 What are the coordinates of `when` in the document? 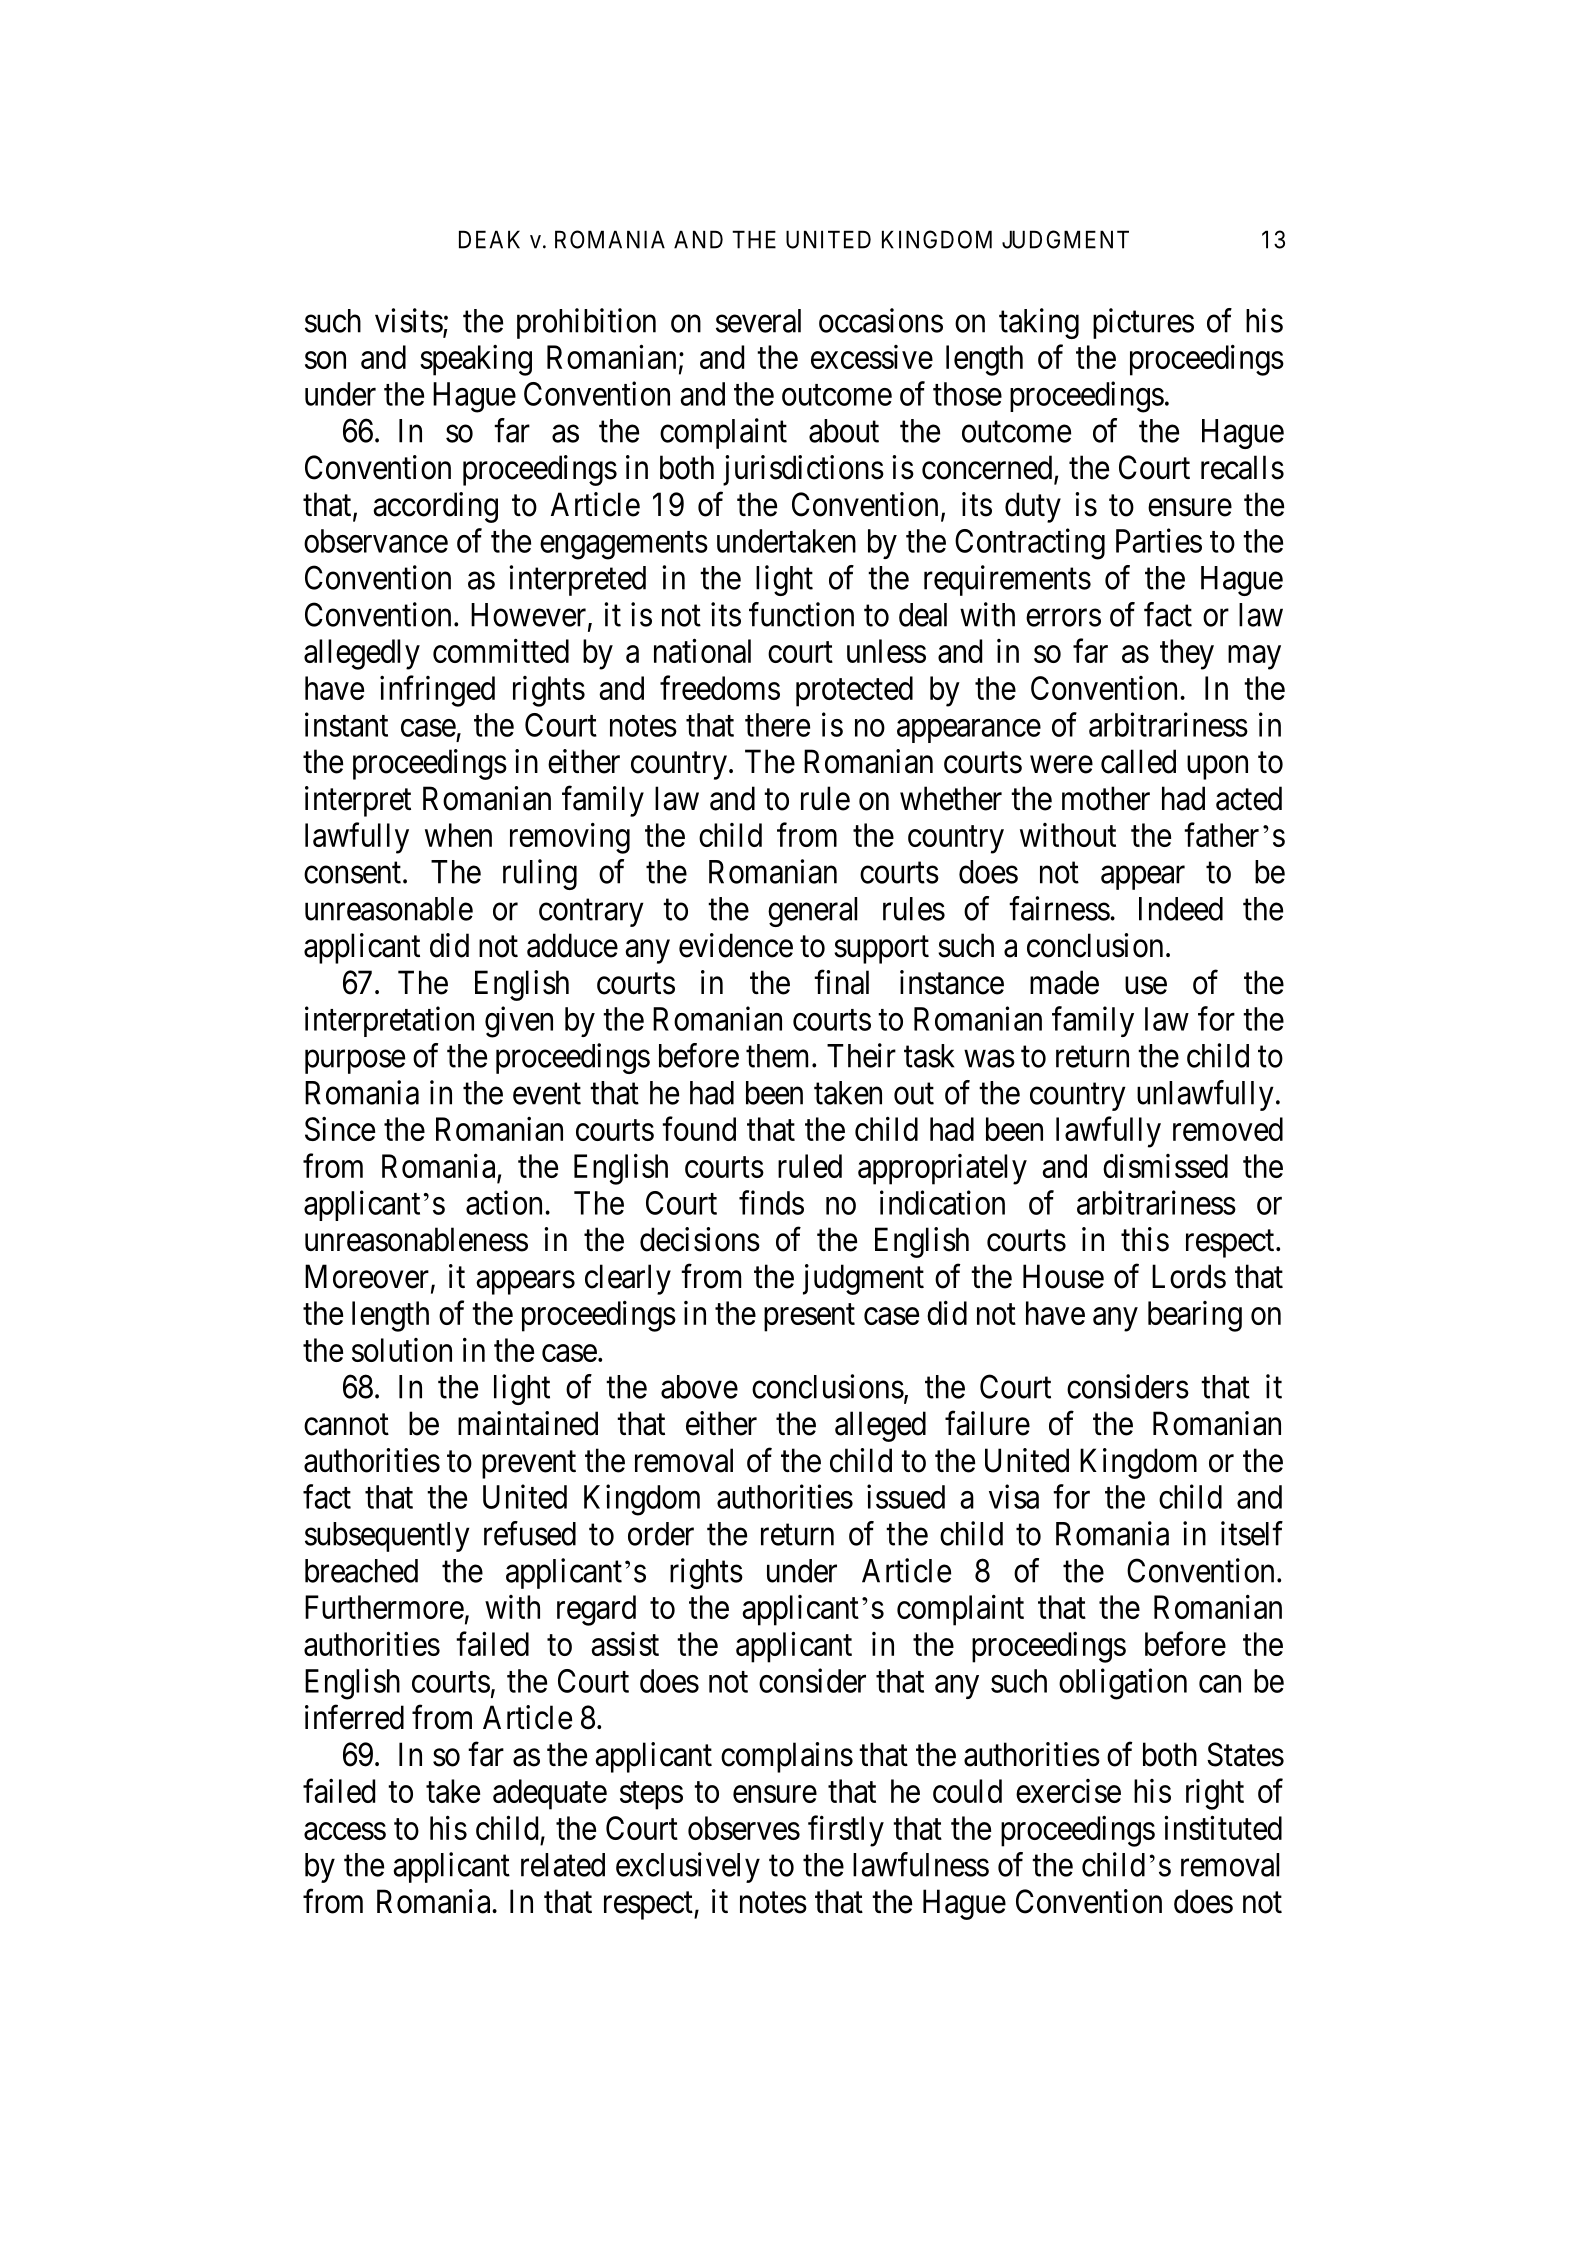 It's located at (458, 835).
